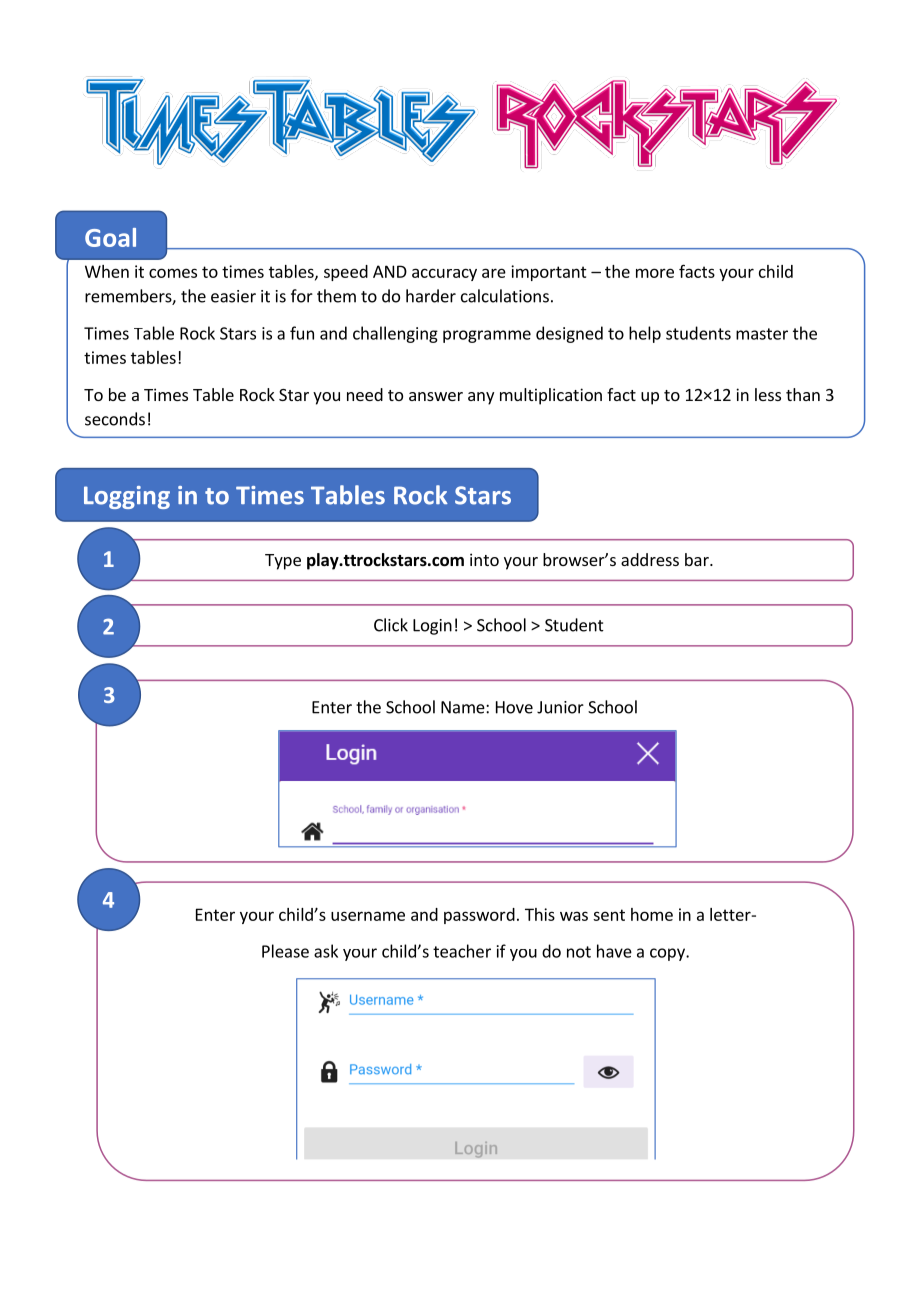 The width and height of the screenshot is (924, 1308). What do you see at coordinates (444, 274) in the screenshot?
I see `accuracy` at bounding box center [444, 274].
